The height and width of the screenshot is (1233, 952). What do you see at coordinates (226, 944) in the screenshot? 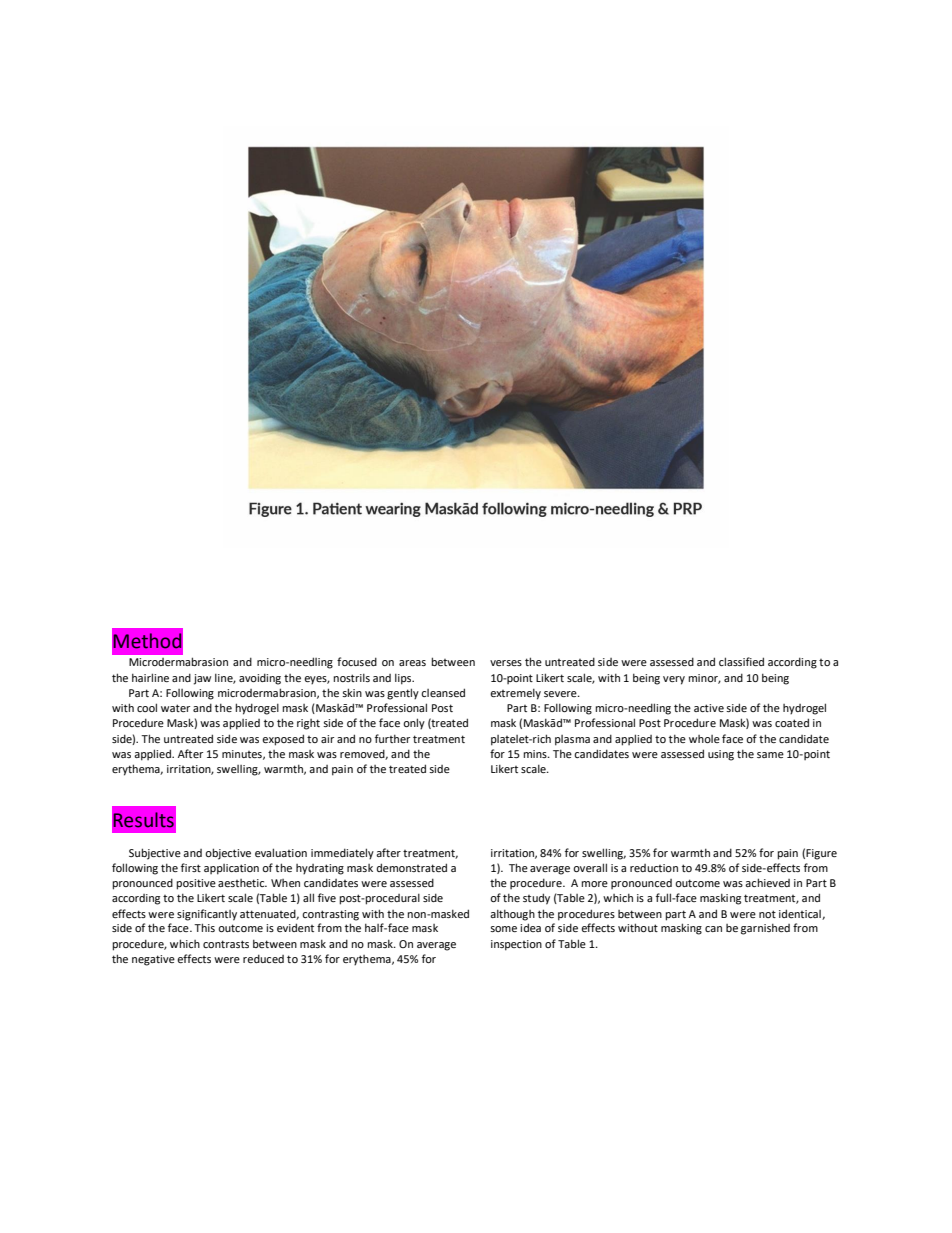
I see `contrasts` at bounding box center [226, 944].
